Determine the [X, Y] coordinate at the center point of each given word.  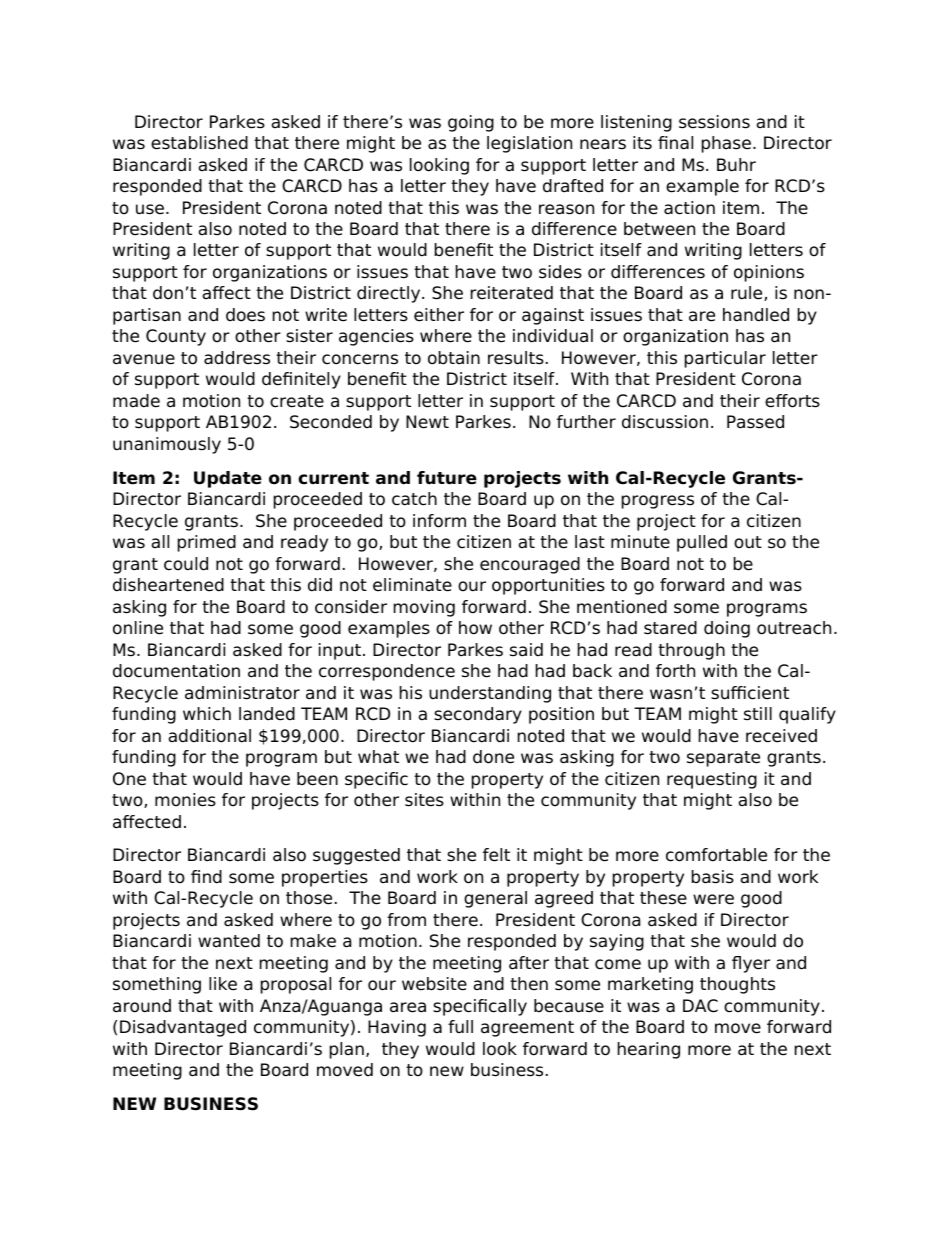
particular [725, 359]
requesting [712, 780]
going [471, 123]
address [237, 358]
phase [726, 144]
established [199, 143]
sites [424, 800]
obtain [454, 358]
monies [185, 800]
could [186, 564]
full [460, 1026]
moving [424, 608]
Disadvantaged [183, 1028]
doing [727, 629]
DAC [700, 1006]
